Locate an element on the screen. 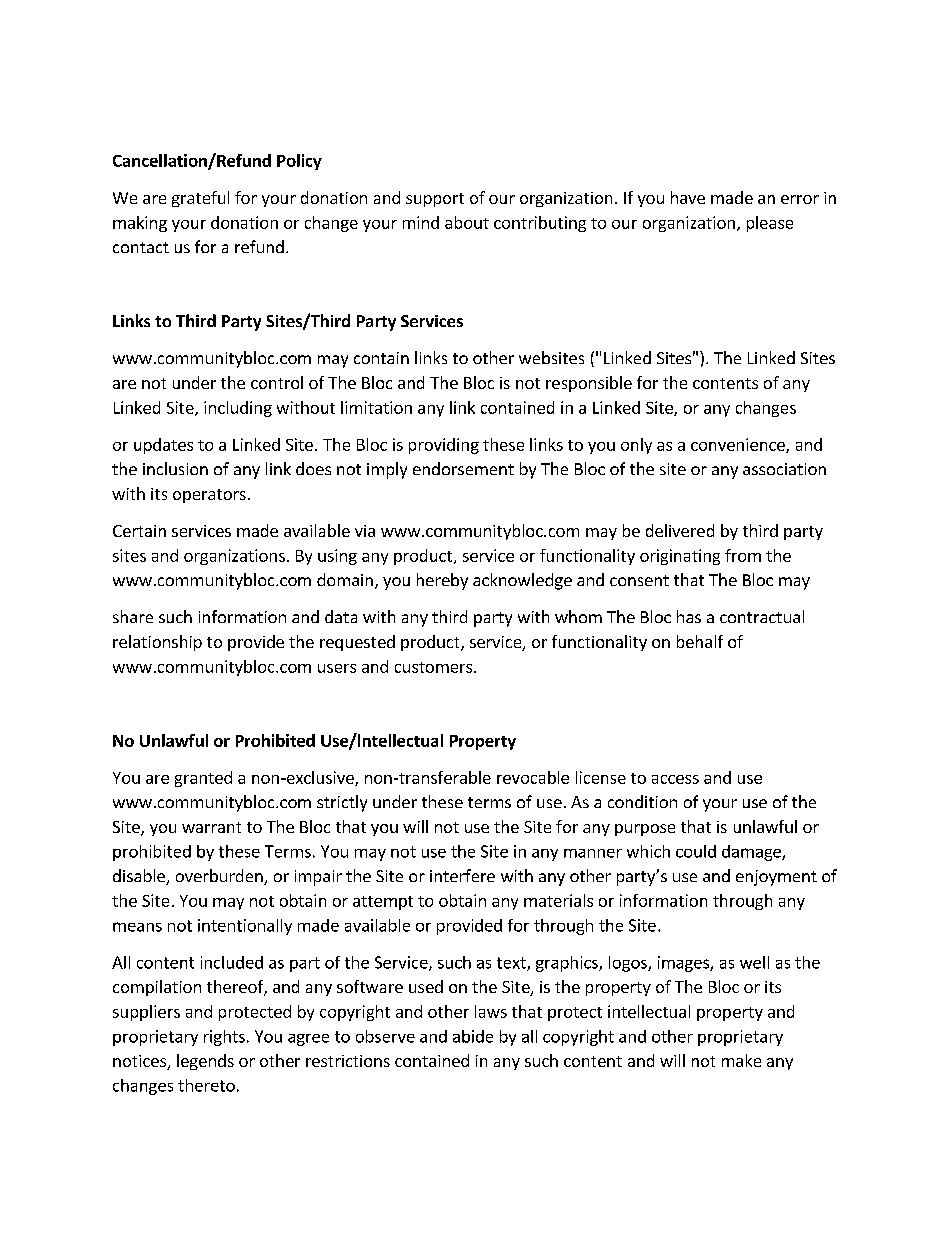 The width and height of the screenshot is (952, 1233). make is located at coordinates (741, 1060).
